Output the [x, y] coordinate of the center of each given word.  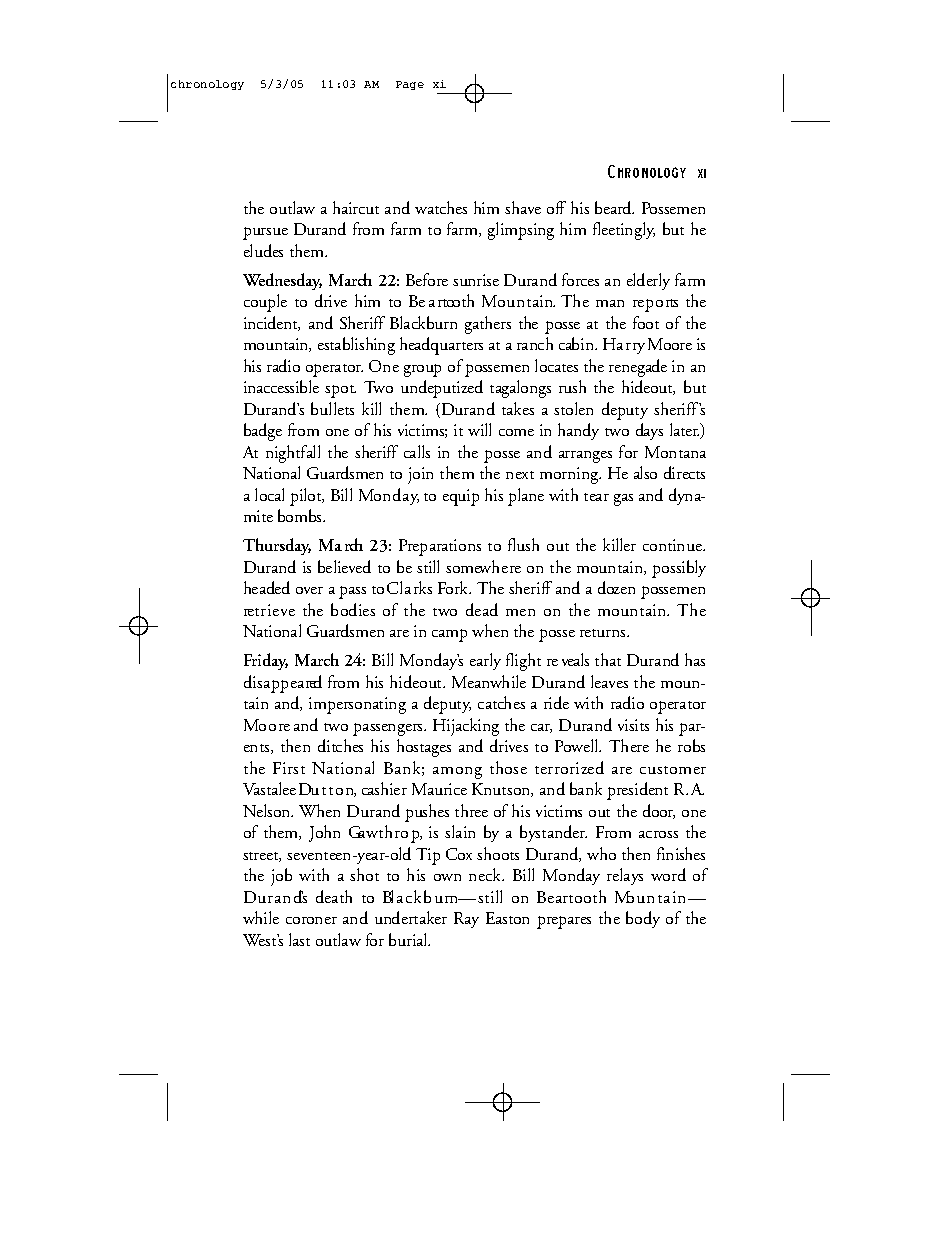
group [422, 370]
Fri [252, 660]
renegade [638, 368]
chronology [207, 85]
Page [410, 85]
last [299, 939]
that [608, 659]
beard [614, 207]
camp [449, 635]
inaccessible [281, 386]
